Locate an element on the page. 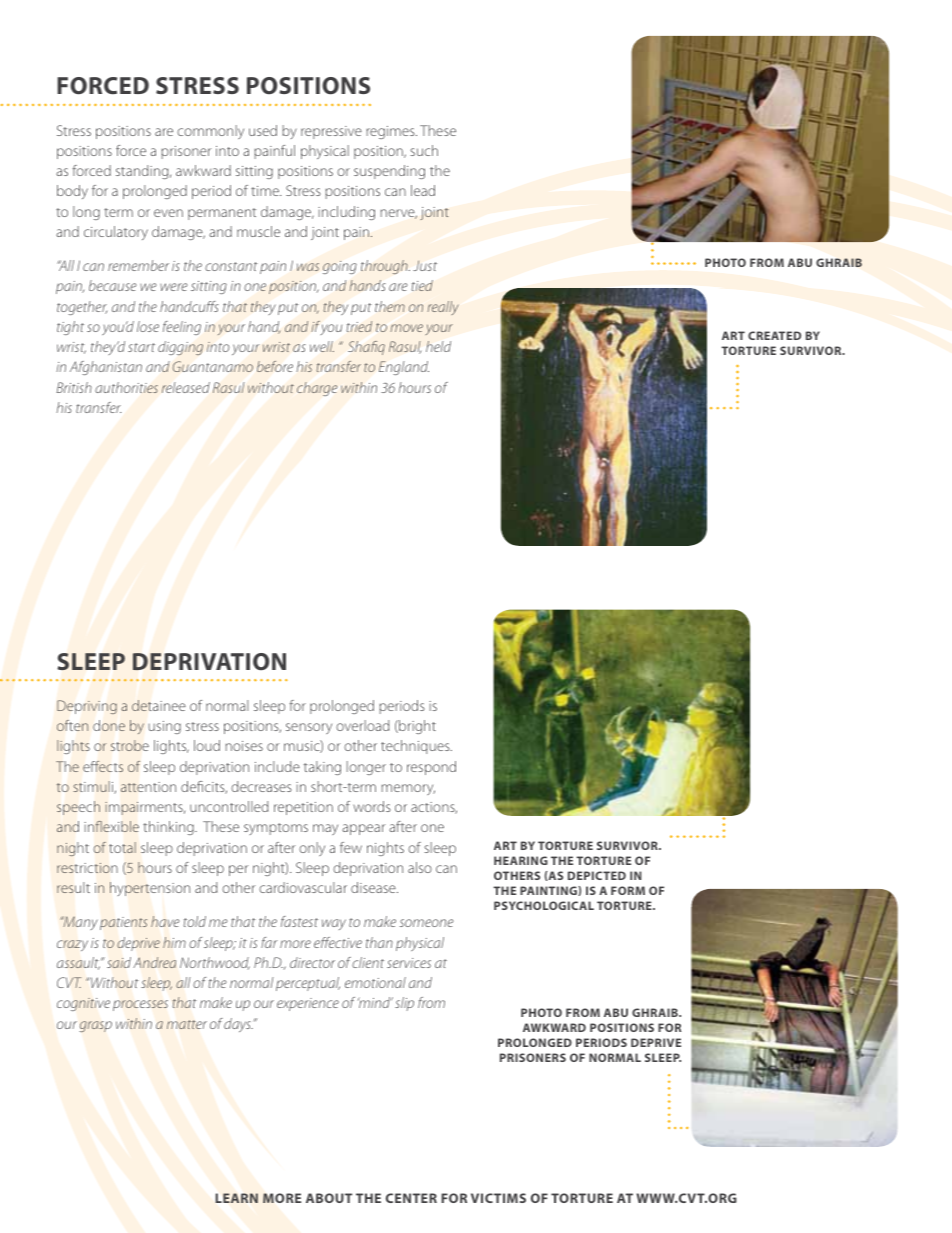 The image size is (952, 1233). Learn is located at coordinates (237, 1198).
